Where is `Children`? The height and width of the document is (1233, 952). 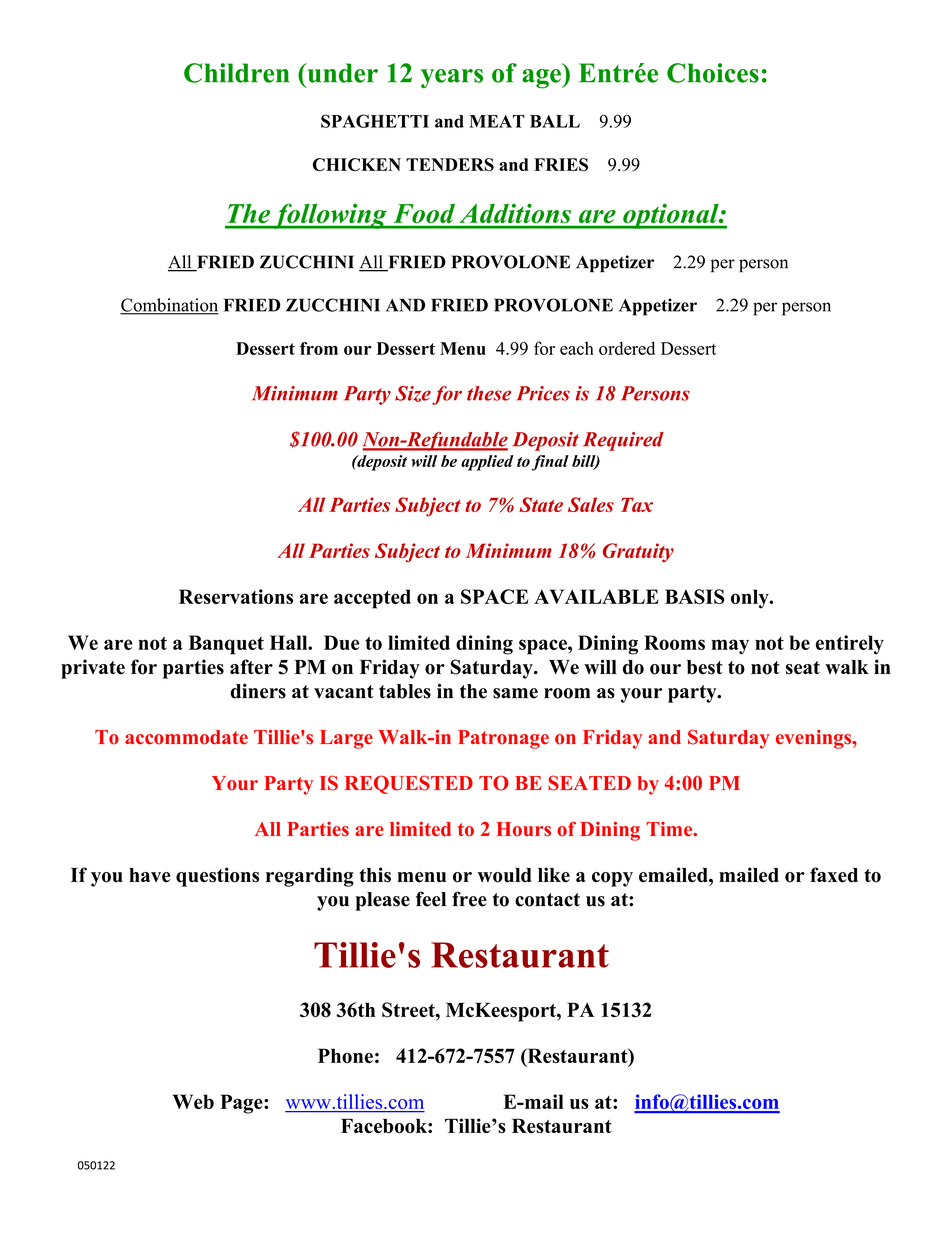 Children is located at coordinates (237, 73).
